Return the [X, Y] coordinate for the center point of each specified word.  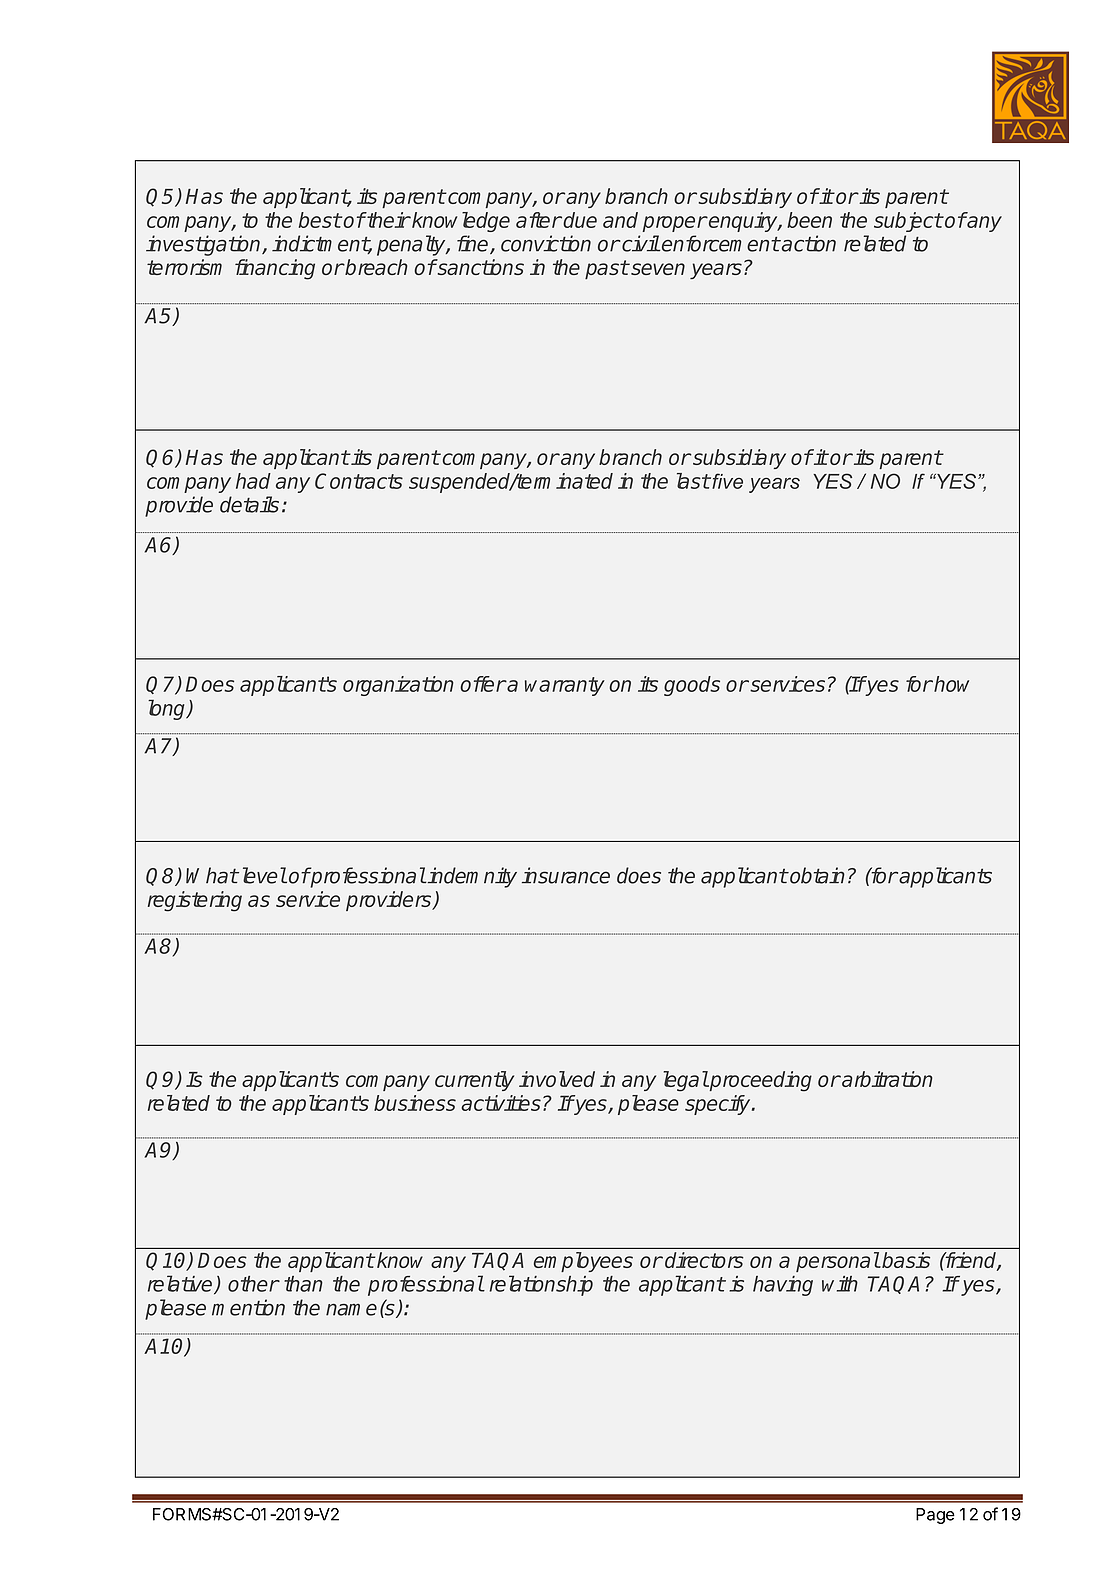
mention [248, 1307]
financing [275, 269]
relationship [541, 1285]
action [808, 243]
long [168, 709]
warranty [565, 686]
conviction [546, 243]
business [415, 1103]
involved [557, 1079]
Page [935, 1516]
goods [692, 686]
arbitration [886, 1079]
